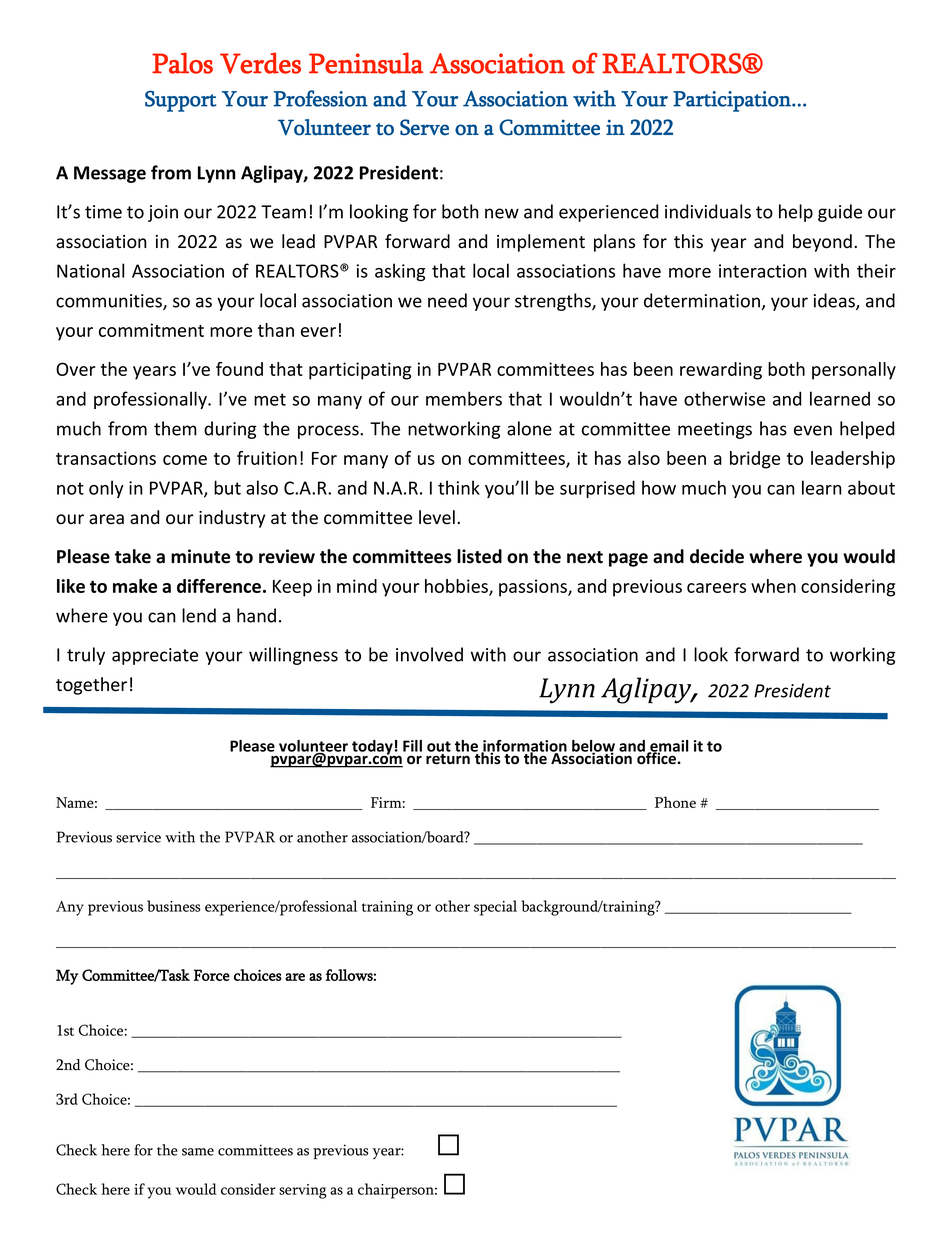  Describe the element at coordinates (773, 586) in the screenshot. I see `when` at that location.
